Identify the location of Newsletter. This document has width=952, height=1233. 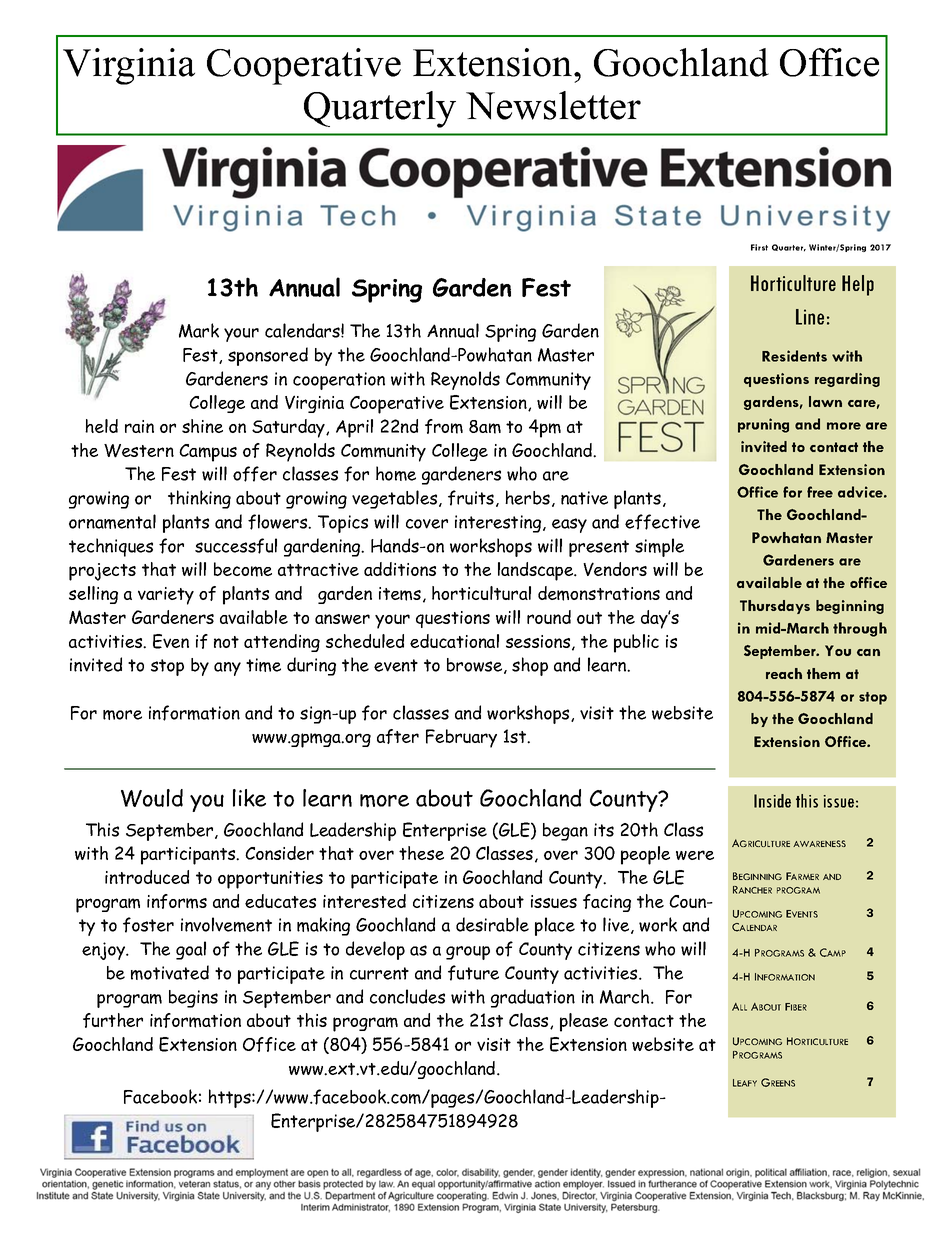
(553, 105).
